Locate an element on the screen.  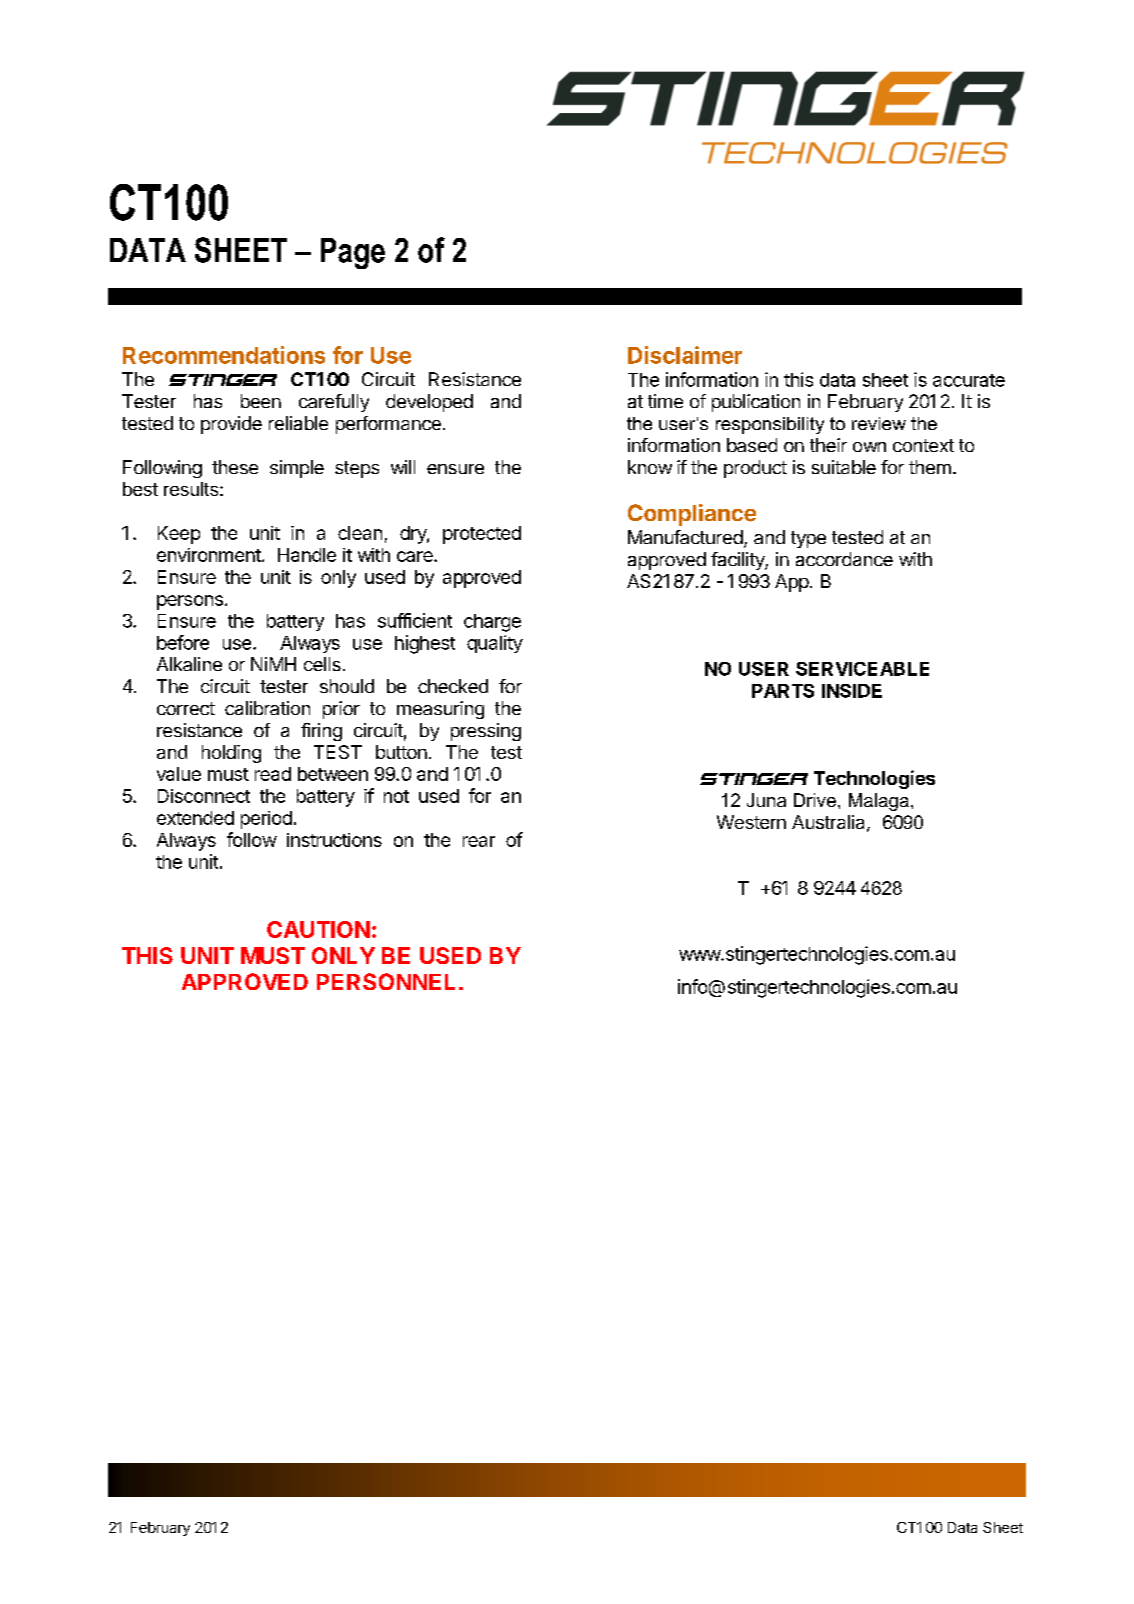
persons is located at coordinates (190, 602).
